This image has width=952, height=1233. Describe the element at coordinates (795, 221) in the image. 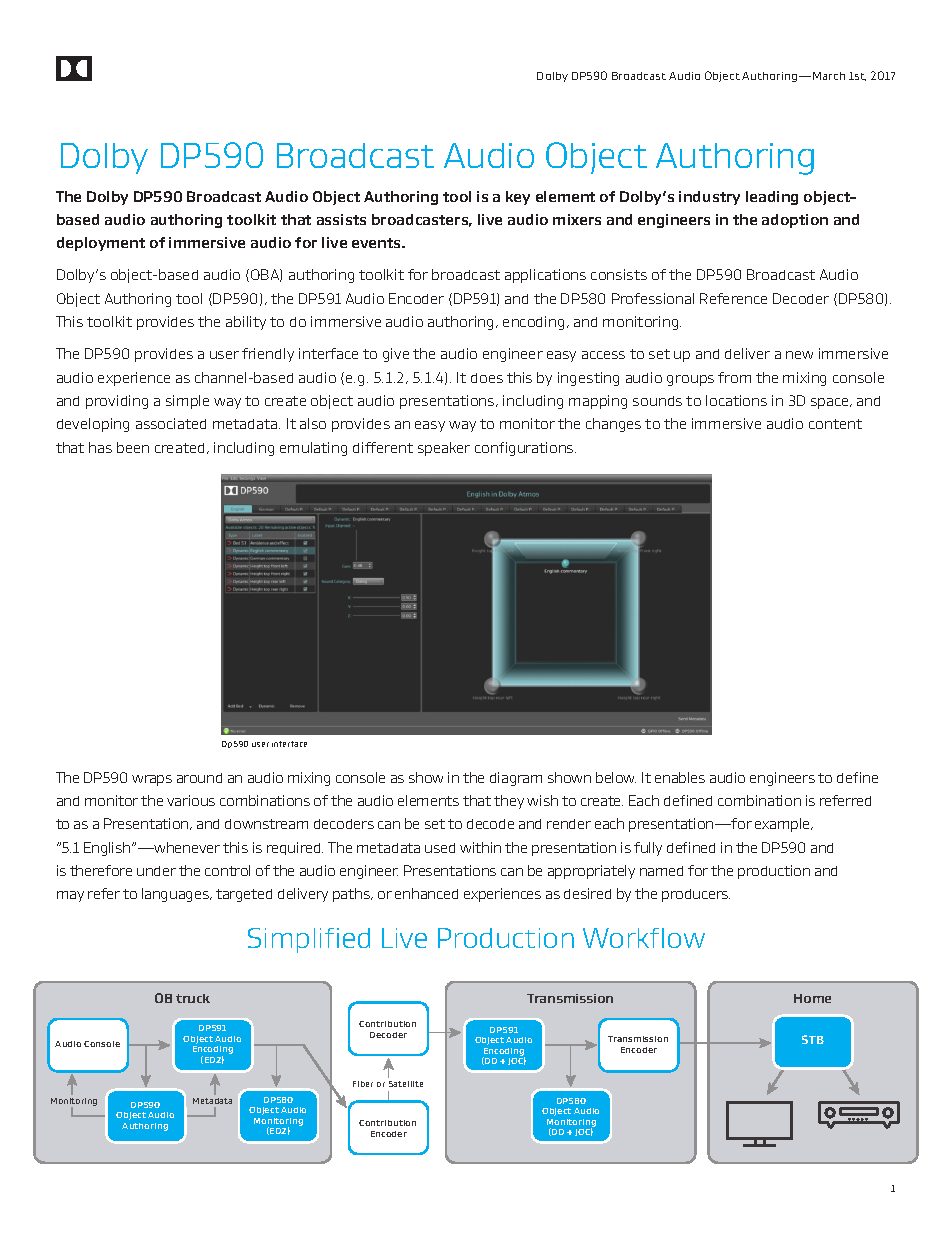

I see `adoption` at that location.
